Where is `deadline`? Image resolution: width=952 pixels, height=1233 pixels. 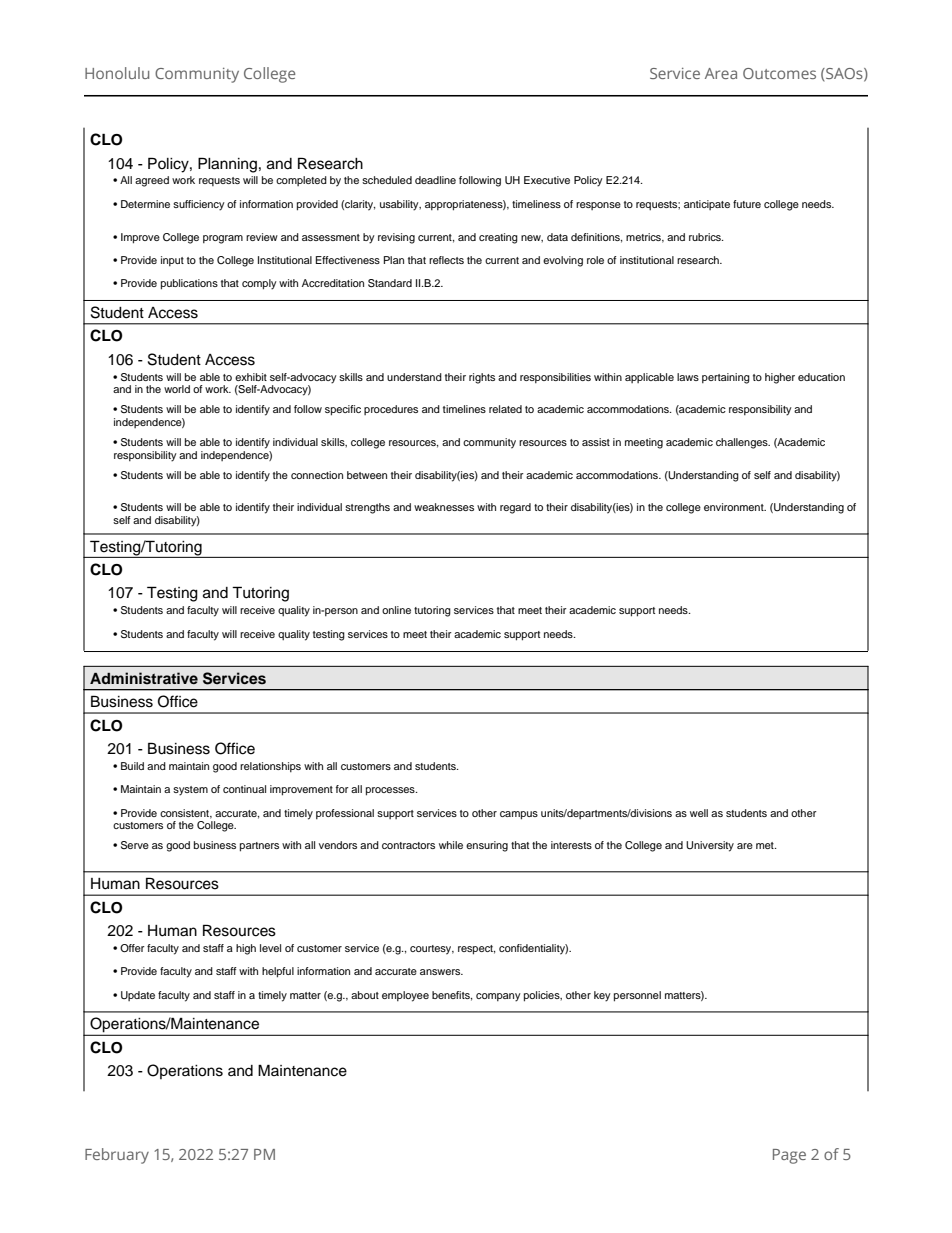 deadline is located at coordinates (435, 180).
